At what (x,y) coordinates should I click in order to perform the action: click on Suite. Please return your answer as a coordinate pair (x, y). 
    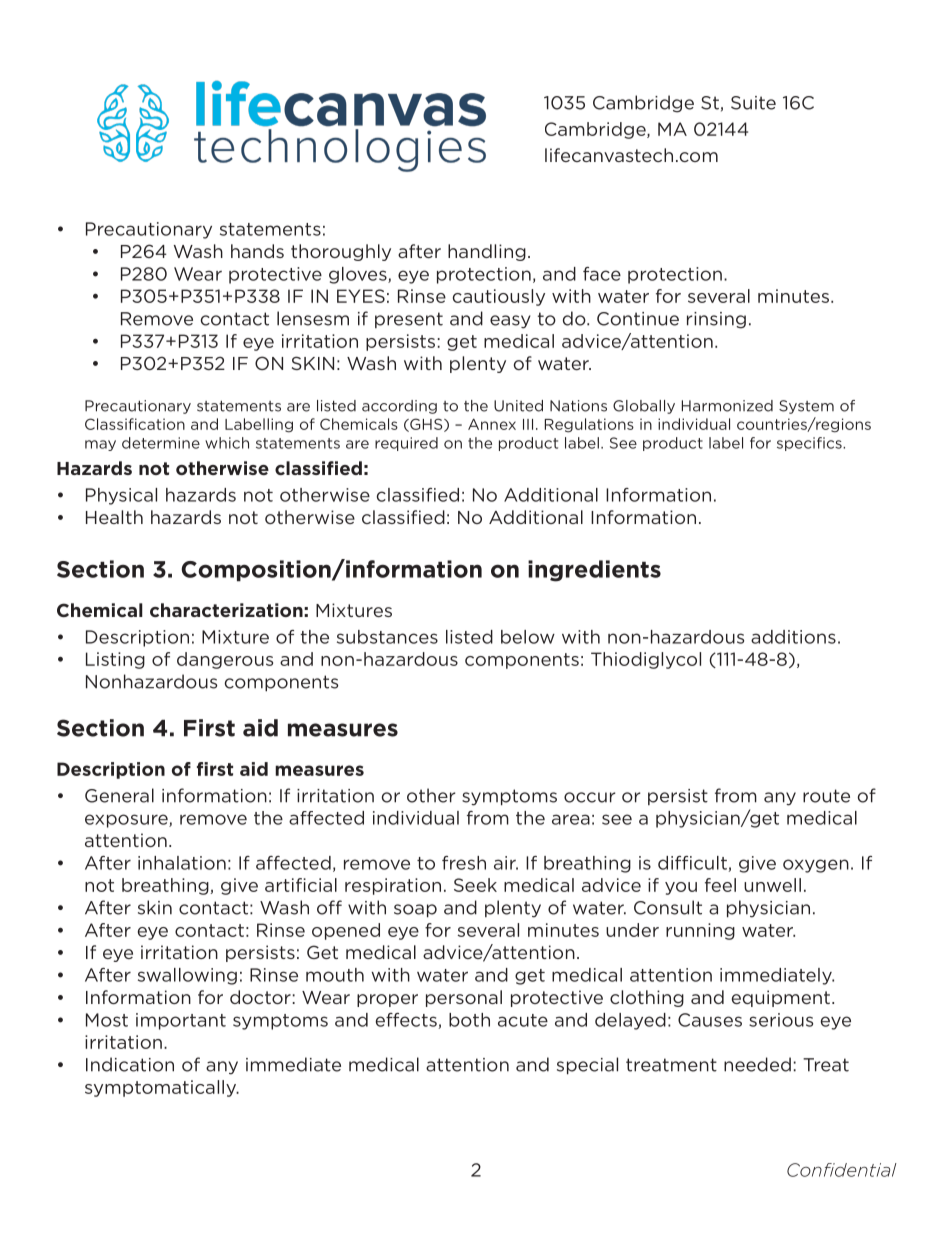
    Looking at the image, I should click on (753, 103).
